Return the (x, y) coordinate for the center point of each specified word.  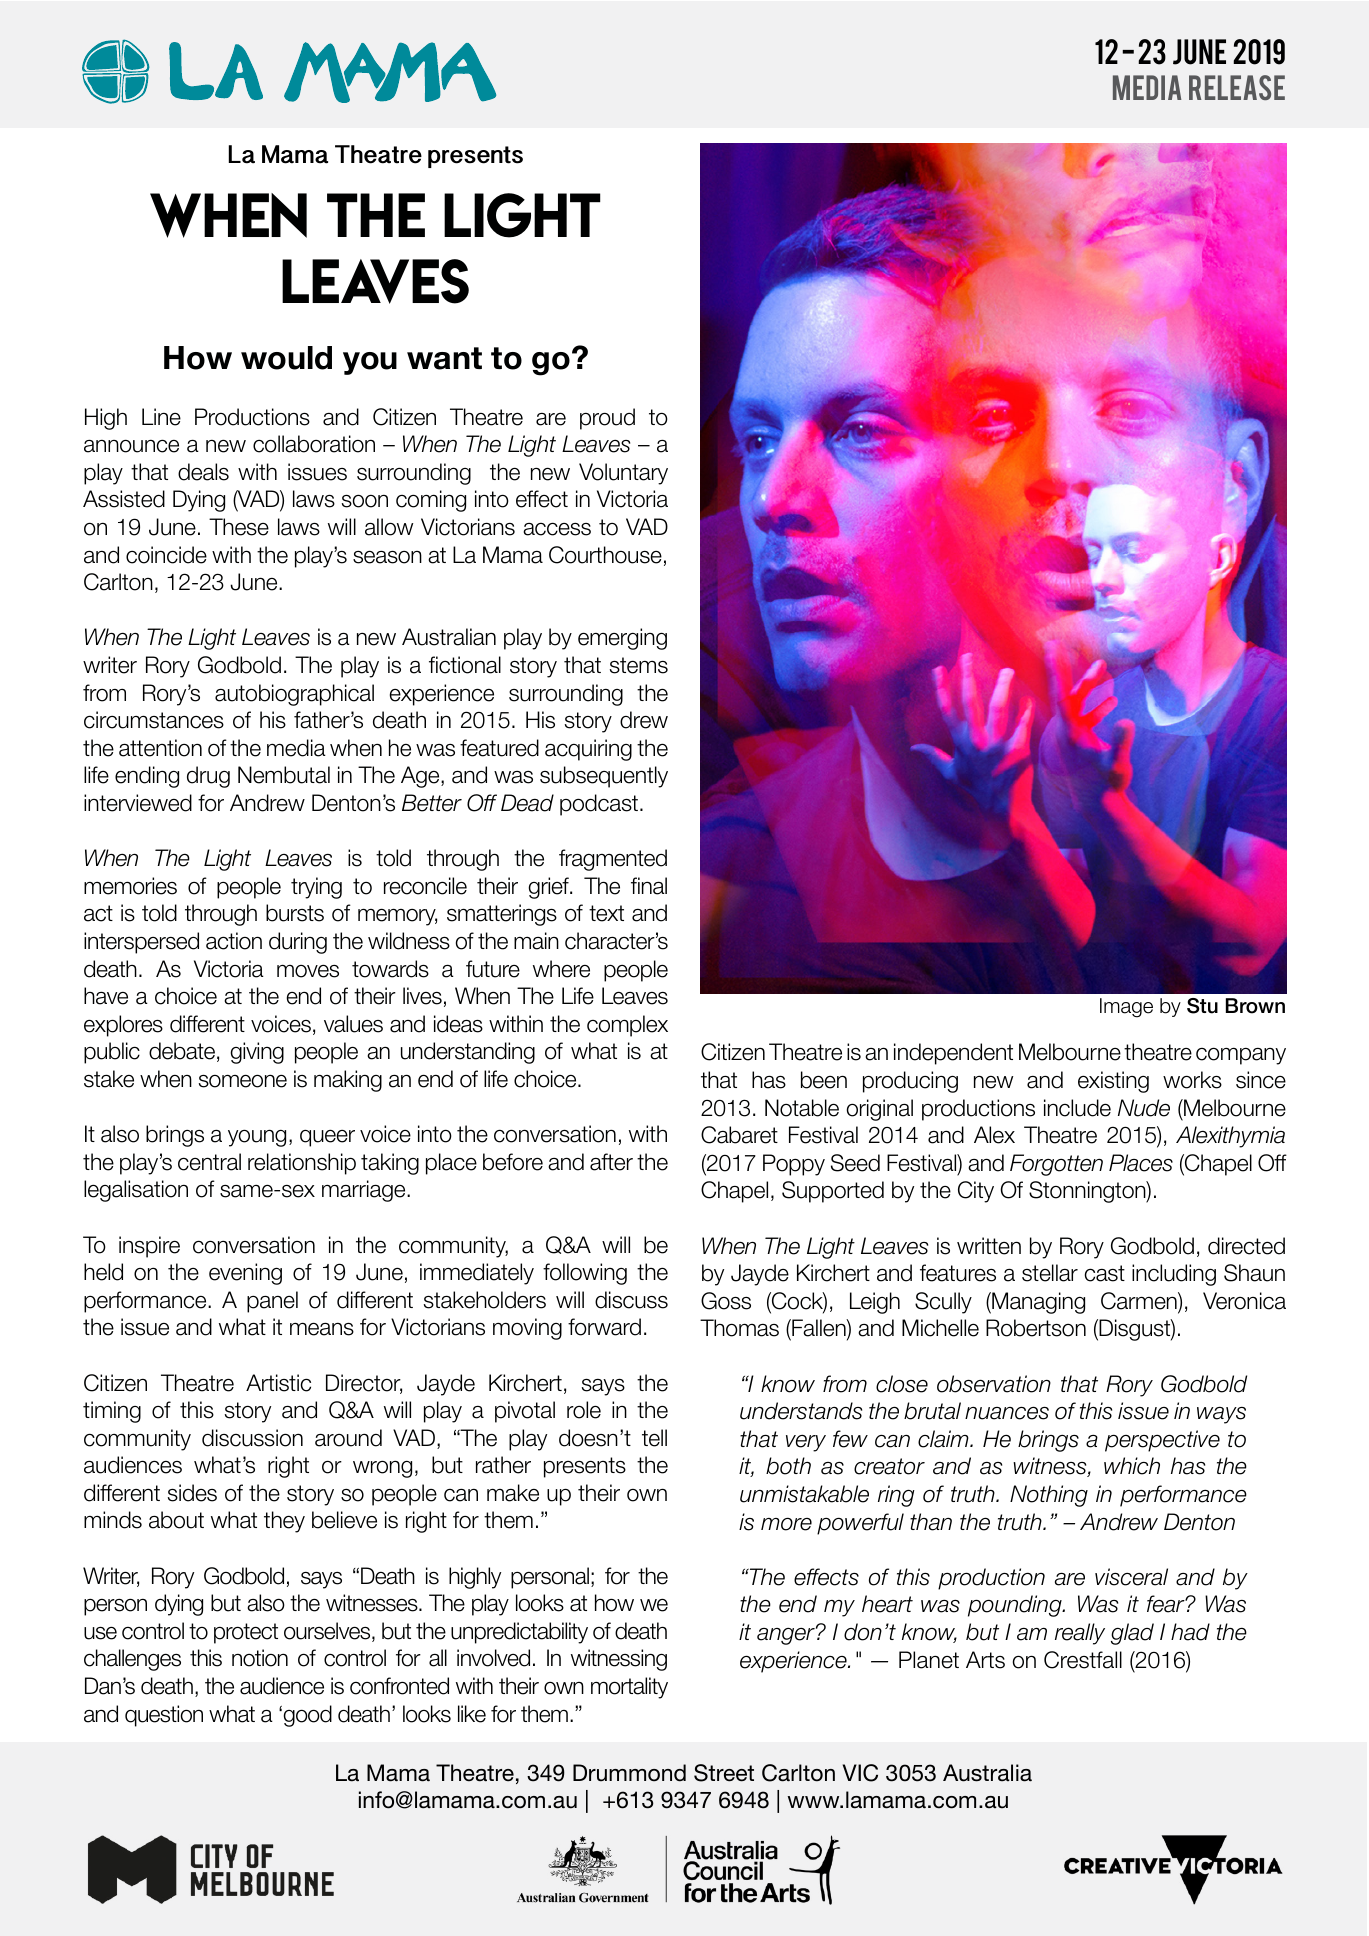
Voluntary (623, 474)
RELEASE (1237, 87)
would (286, 358)
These (239, 527)
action (234, 941)
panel (272, 1302)
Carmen (1140, 1302)
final (649, 886)
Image (1126, 1008)
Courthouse (605, 555)
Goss (726, 1301)
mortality (629, 1688)
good (307, 1716)
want (444, 358)
